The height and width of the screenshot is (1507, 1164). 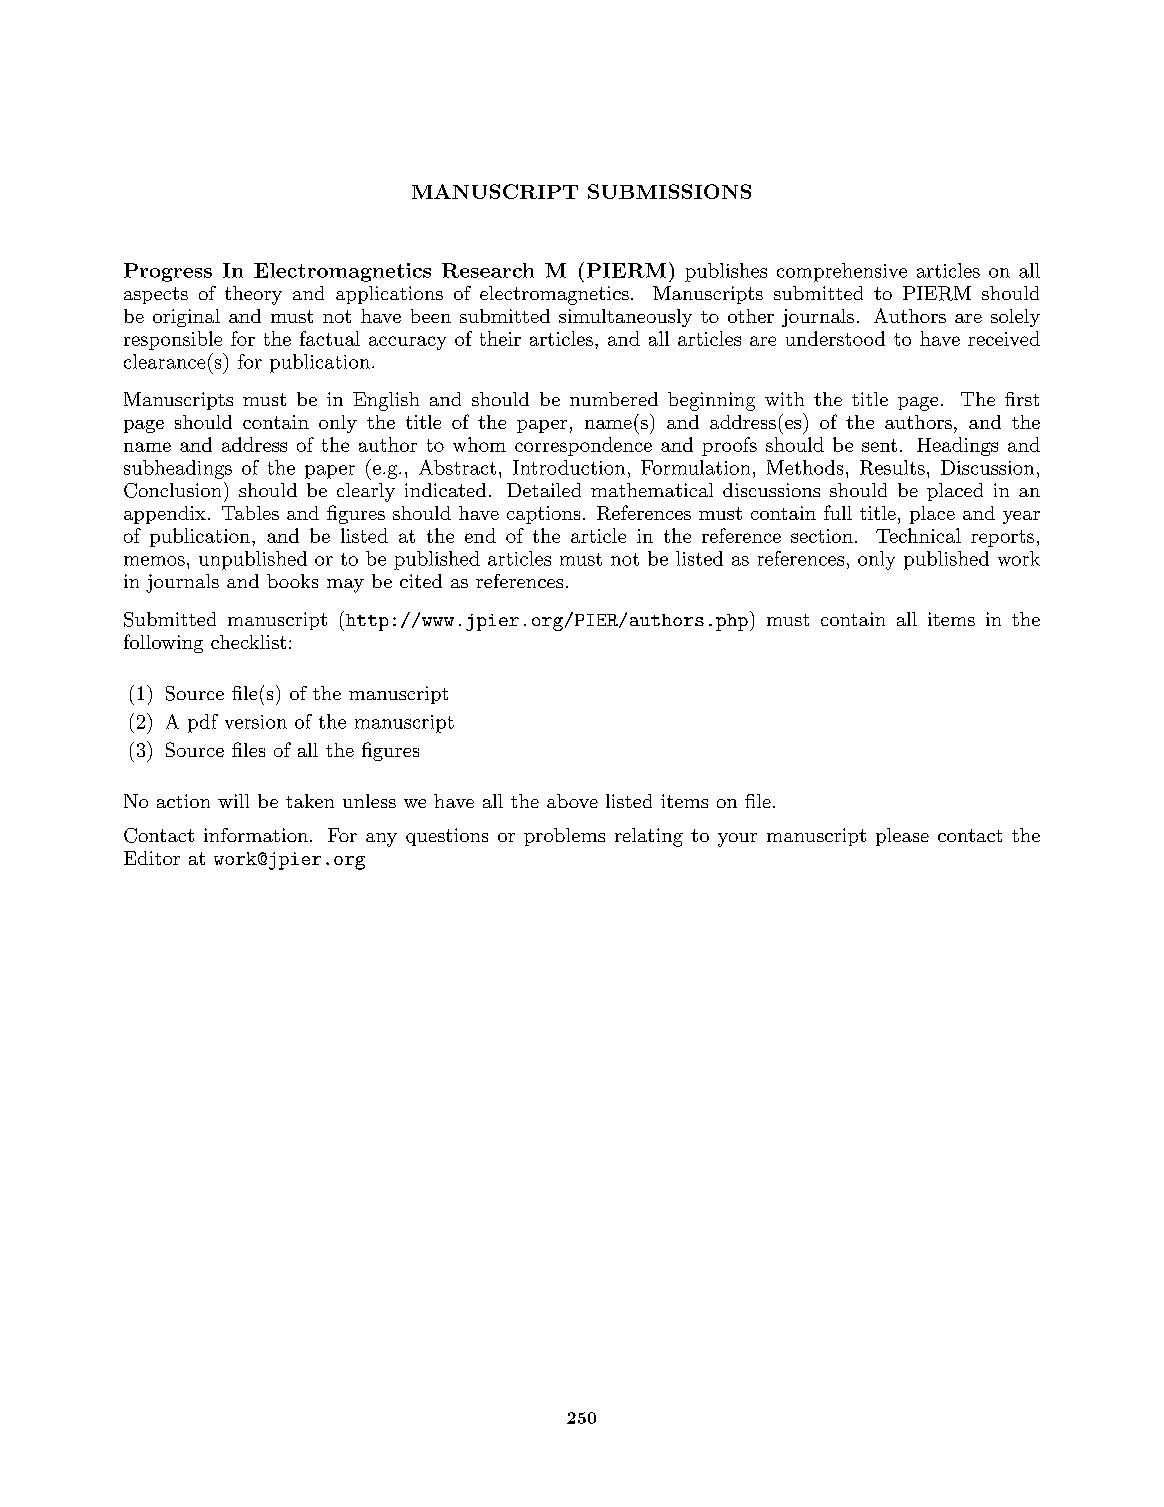 What do you see at coordinates (168, 272) in the screenshot?
I see `Progress` at bounding box center [168, 272].
